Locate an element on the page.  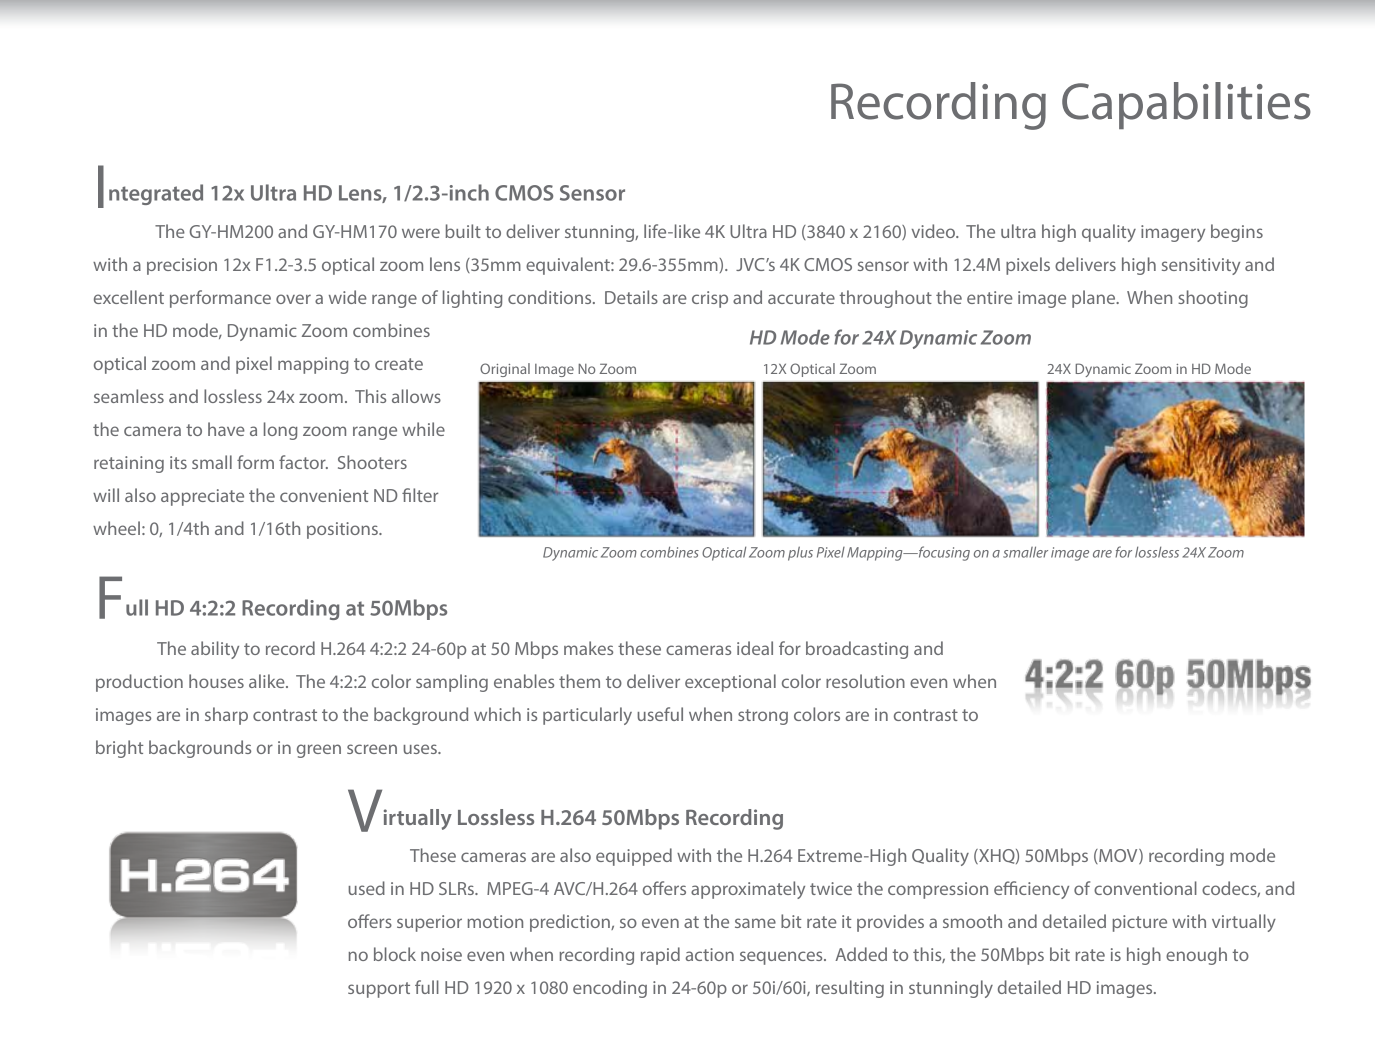
support is located at coordinates (379, 990).
